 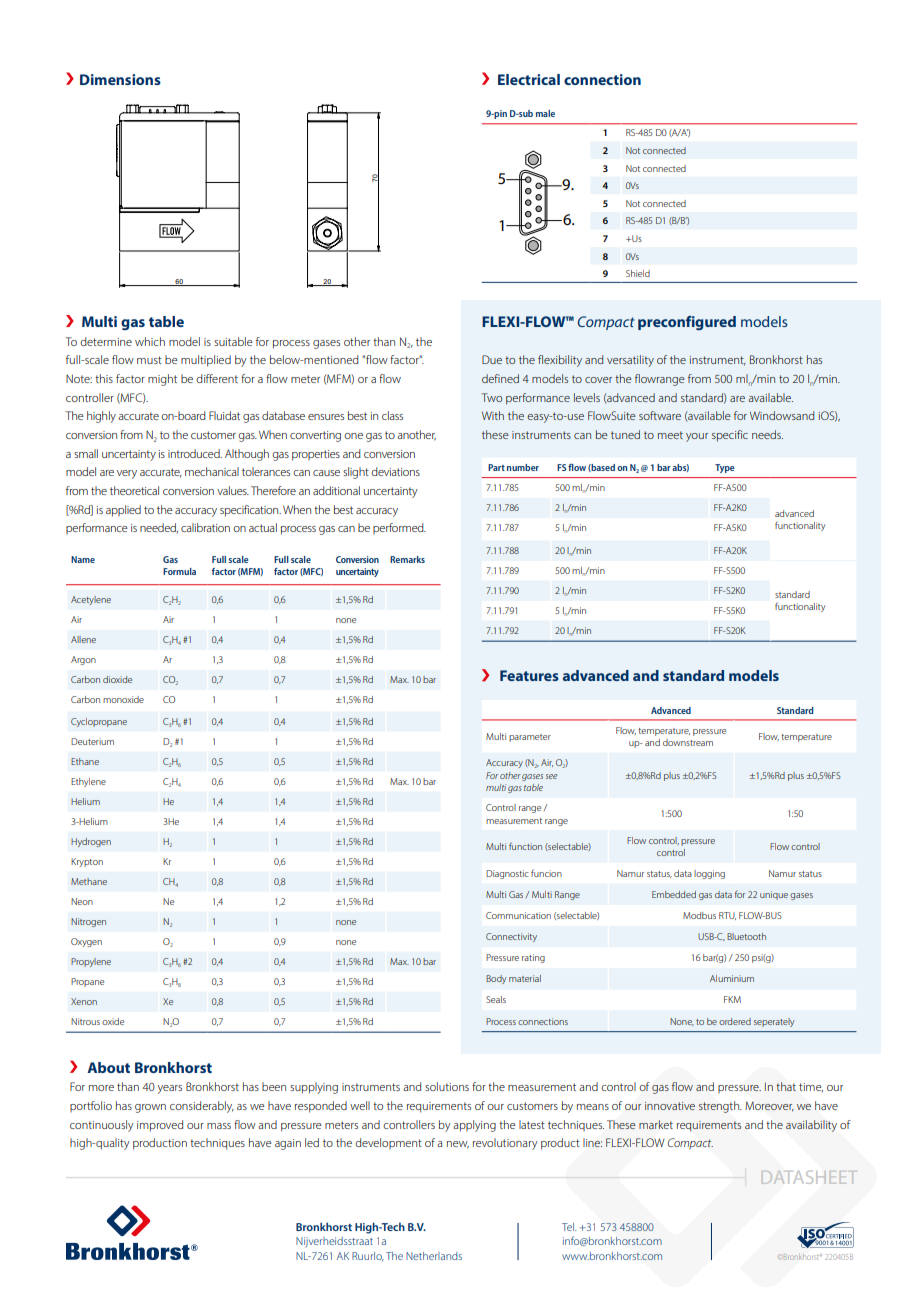 What do you see at coordinates (688, 742) in the page?
I see `downstream` at bounding box center [688, 742].
